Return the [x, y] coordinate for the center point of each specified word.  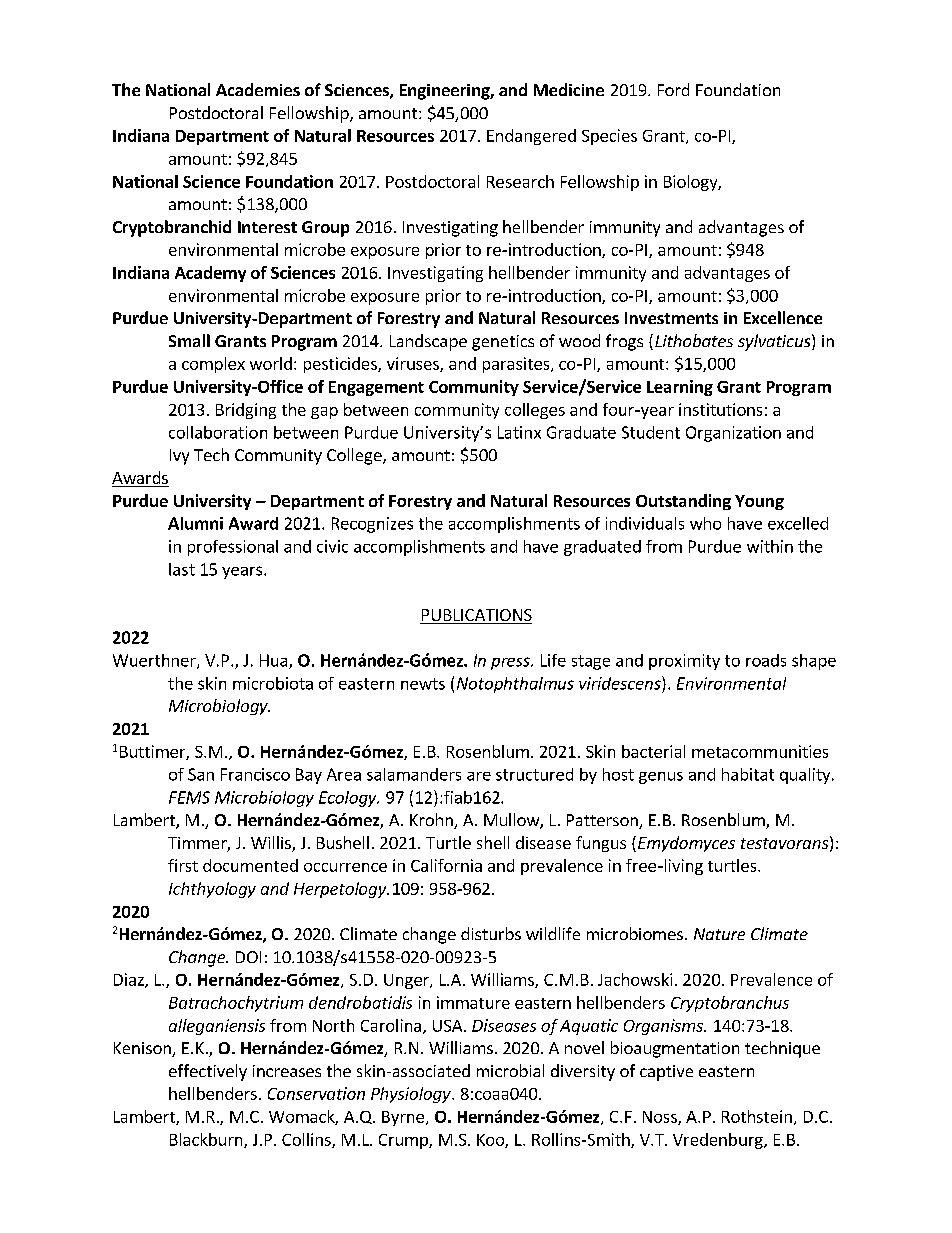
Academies [258, 89]
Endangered [531, 137]
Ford [673, 89]
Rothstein [757, 1116]
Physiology [412, 1095]
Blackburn [207, 1140]
